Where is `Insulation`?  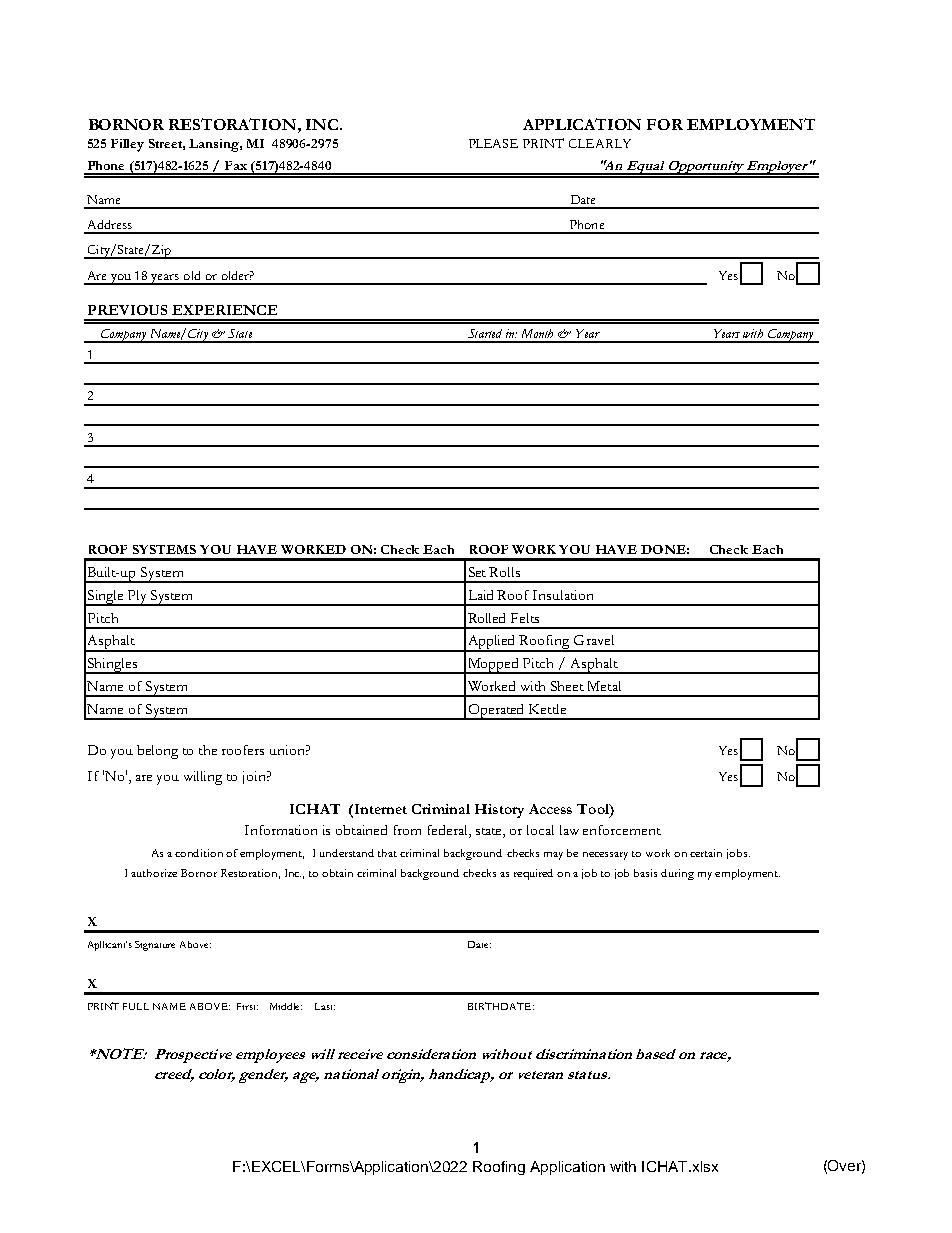 Insulation is located at coordinates (563, 595).
